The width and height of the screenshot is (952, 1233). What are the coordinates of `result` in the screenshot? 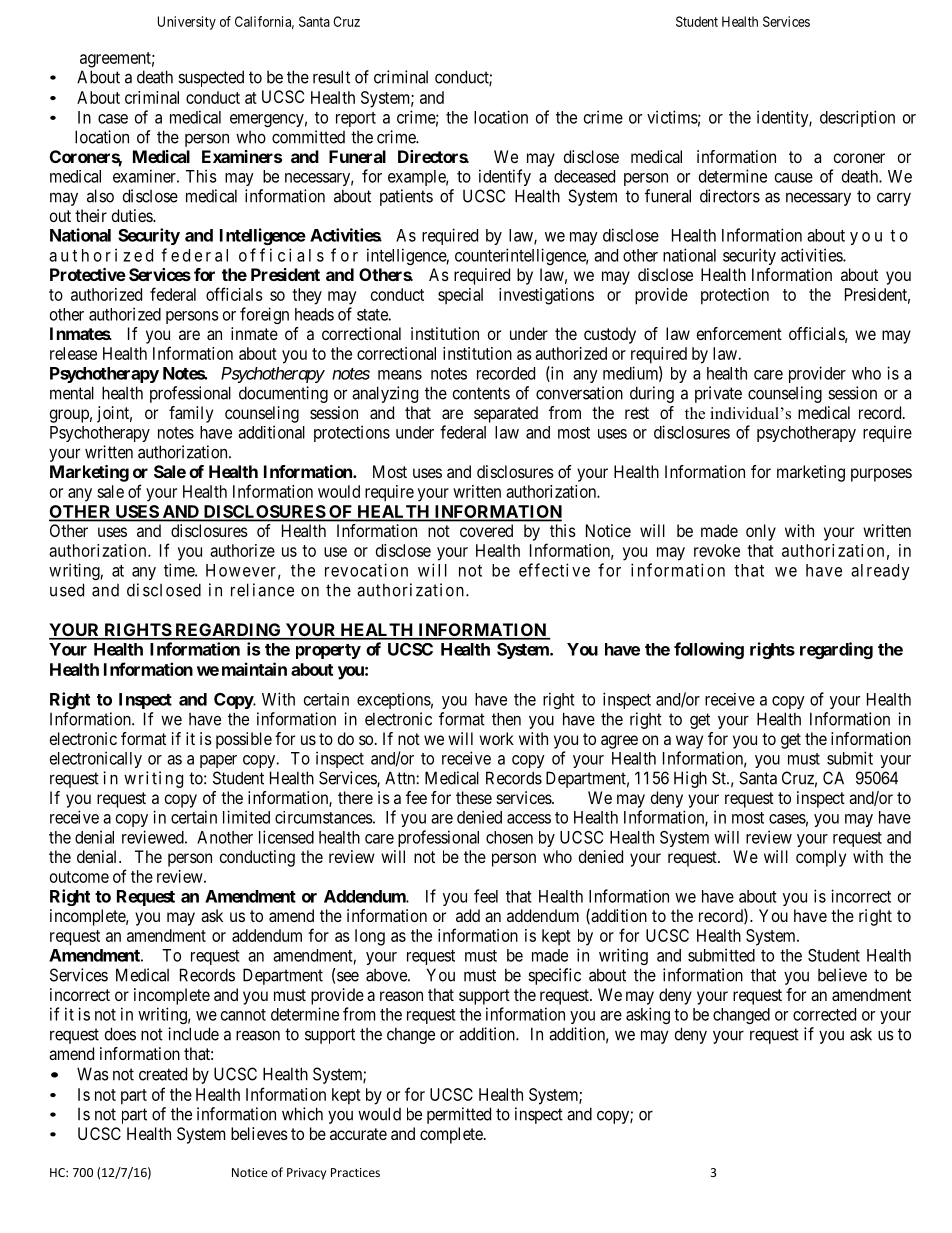 It's located at (331, 77).
